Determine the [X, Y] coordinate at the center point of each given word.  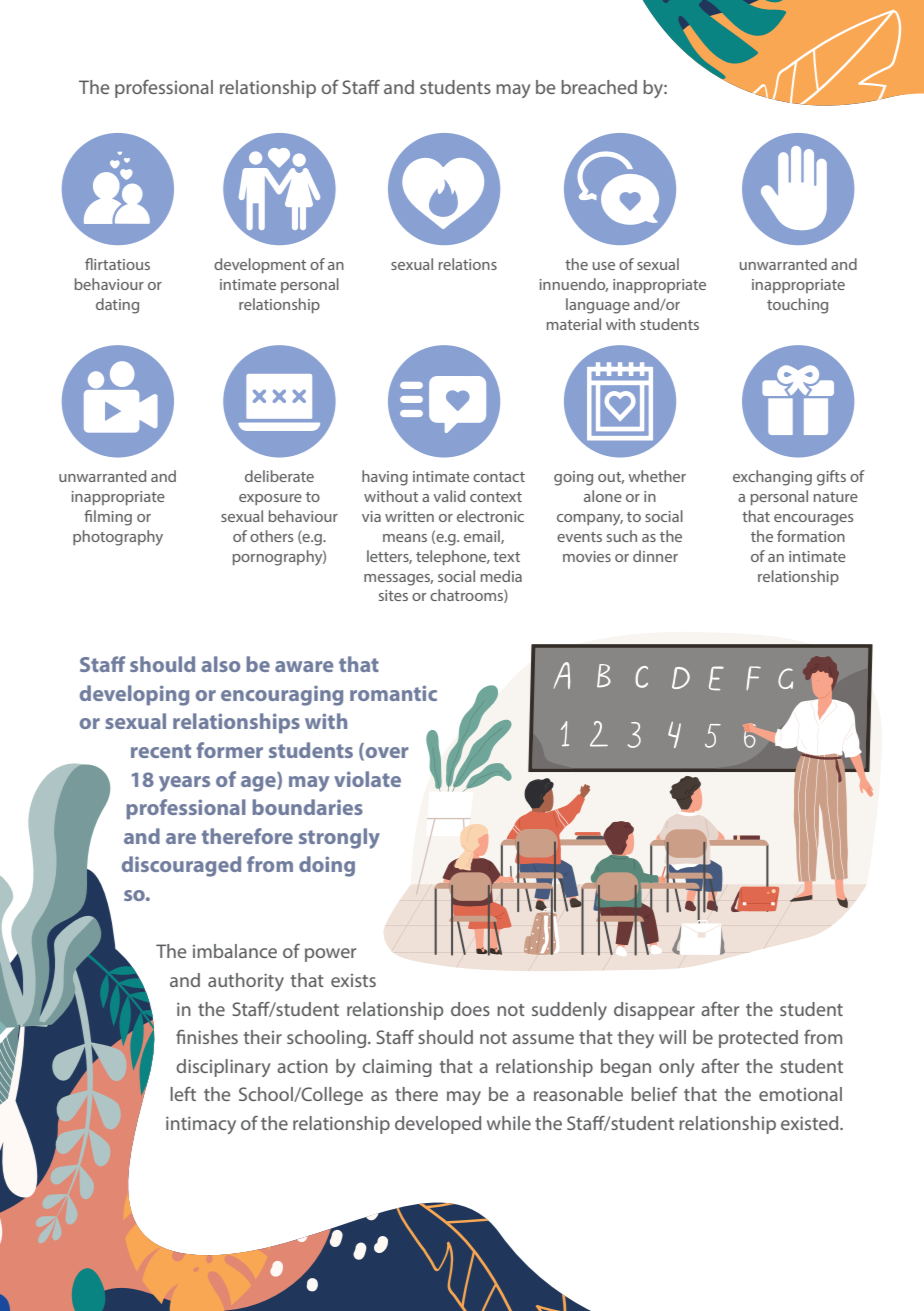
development [260, 265]
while [509, 1123]
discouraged [181, 866]
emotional [800, 1094]
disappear [654, 1011]
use [604, 266]
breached [599, 87]
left [183, 1094]
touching [797, 306]
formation [811, 536]
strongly [339, 838]
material [574, 324]
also [221, 664]
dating [117, 306]
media [501, 576]
